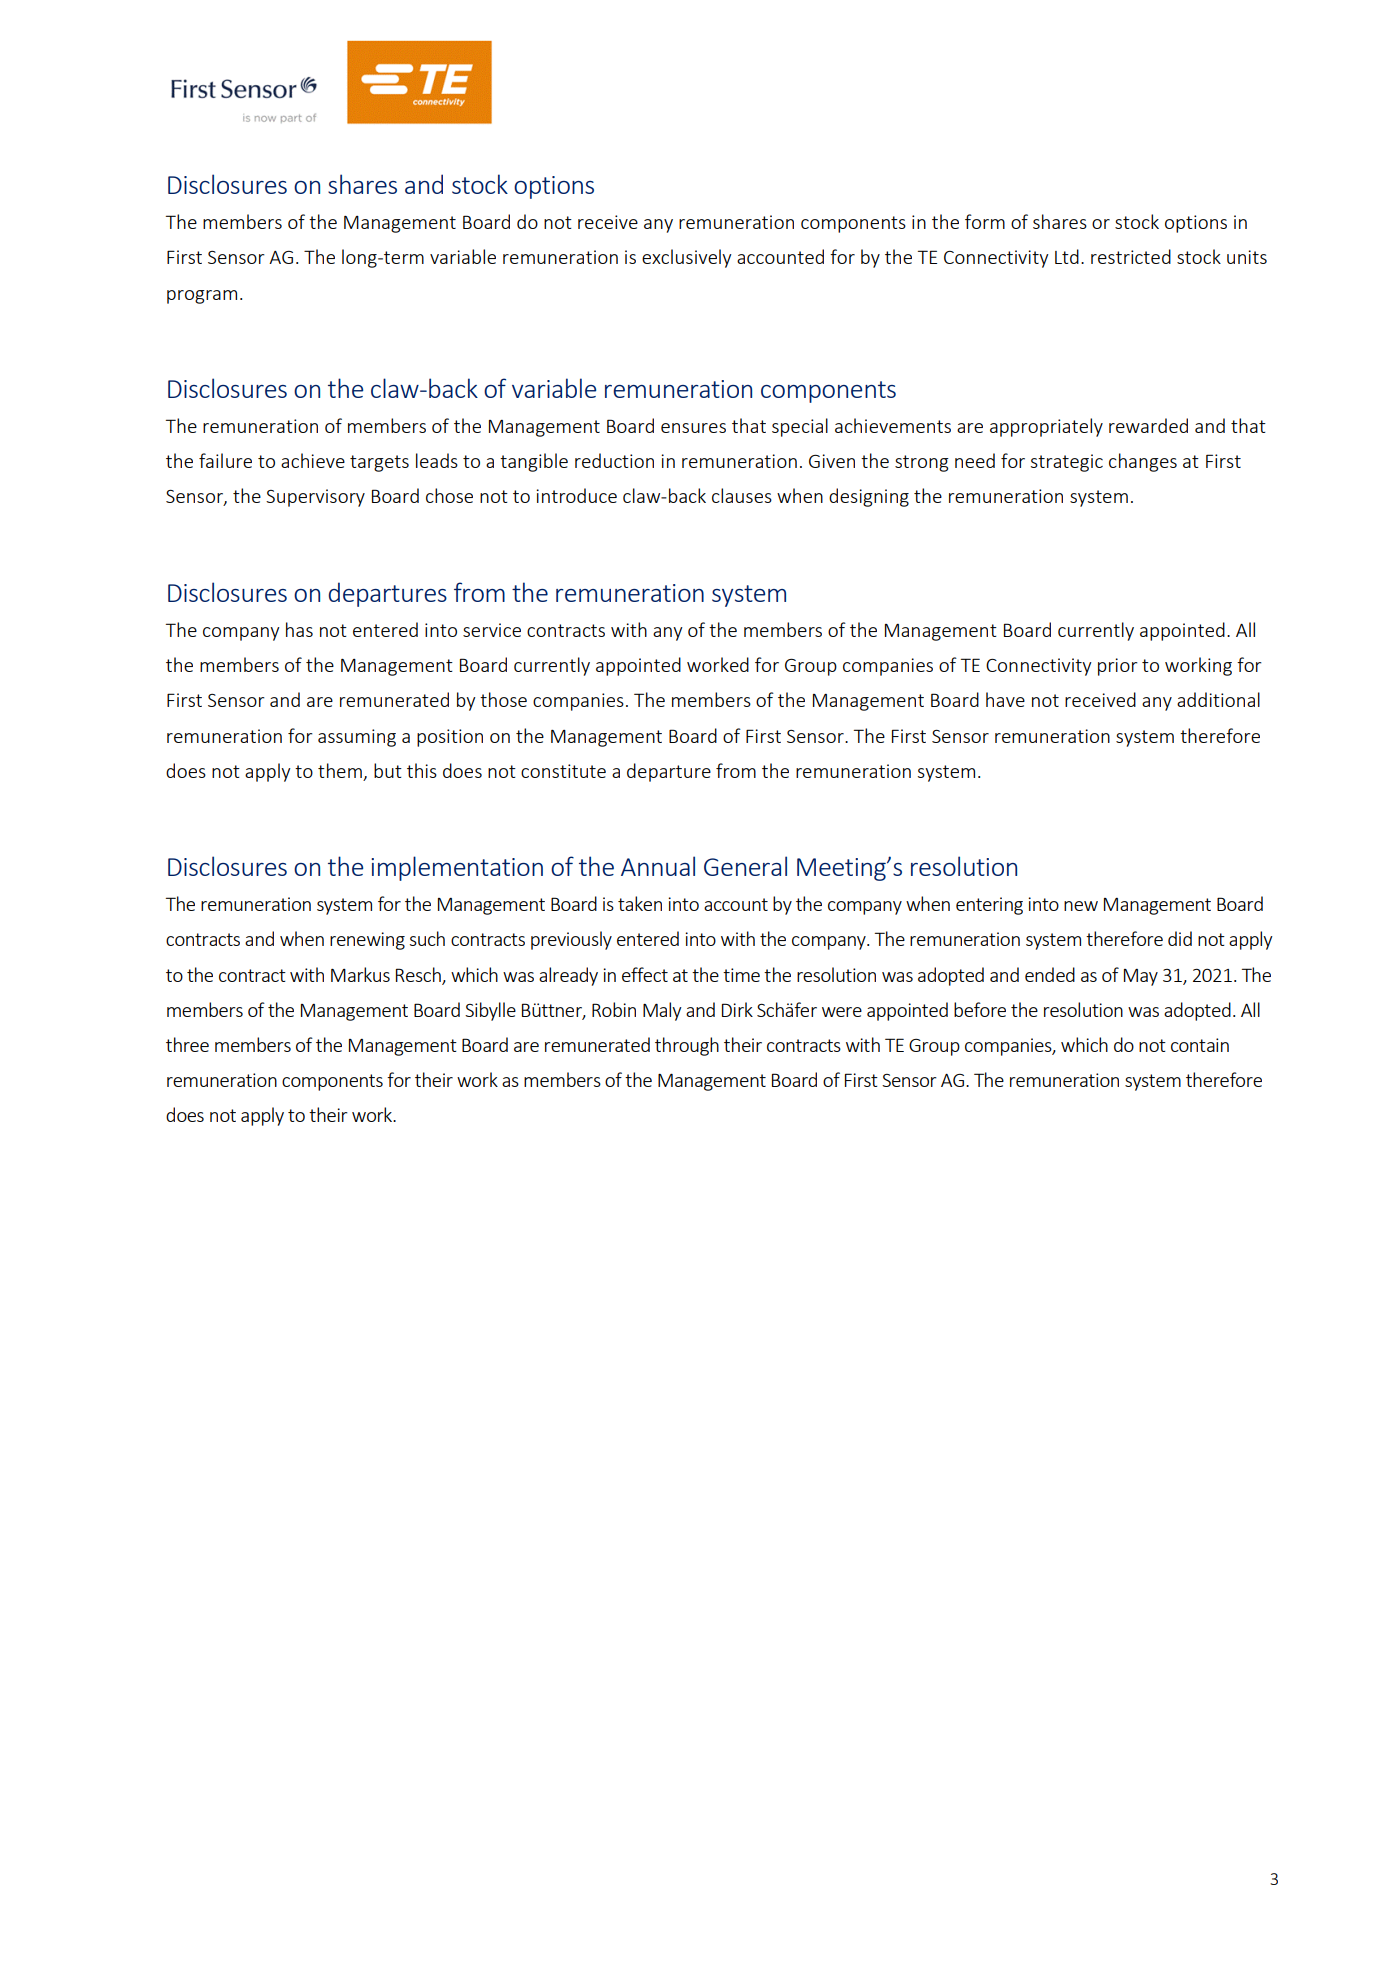 Image resolution: width=1395 pixels, height=1973 pixels. I want to click on Dirk, so click(737, 1009).
